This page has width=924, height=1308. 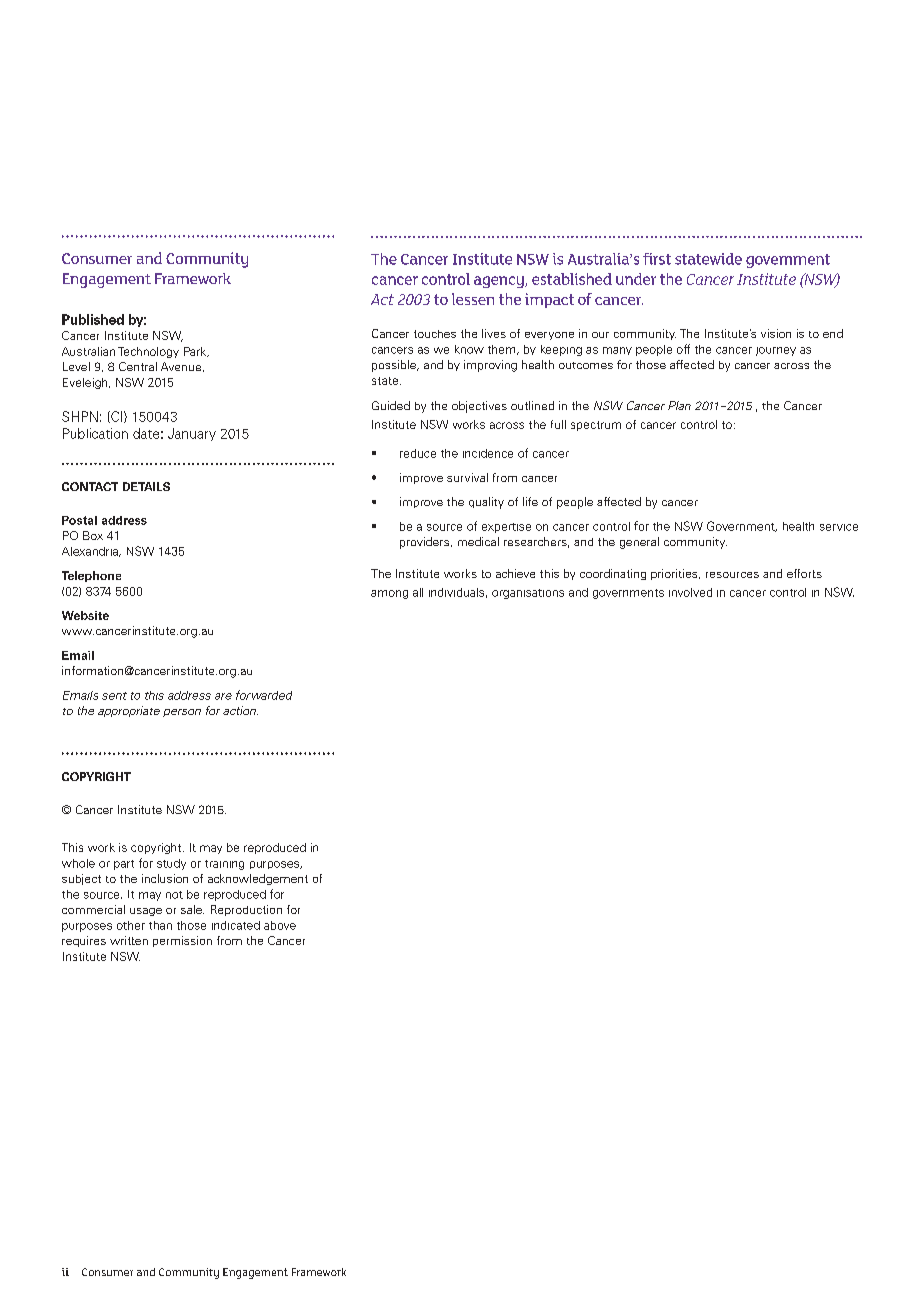 I want to click on above, so click(x=280, y=925).
